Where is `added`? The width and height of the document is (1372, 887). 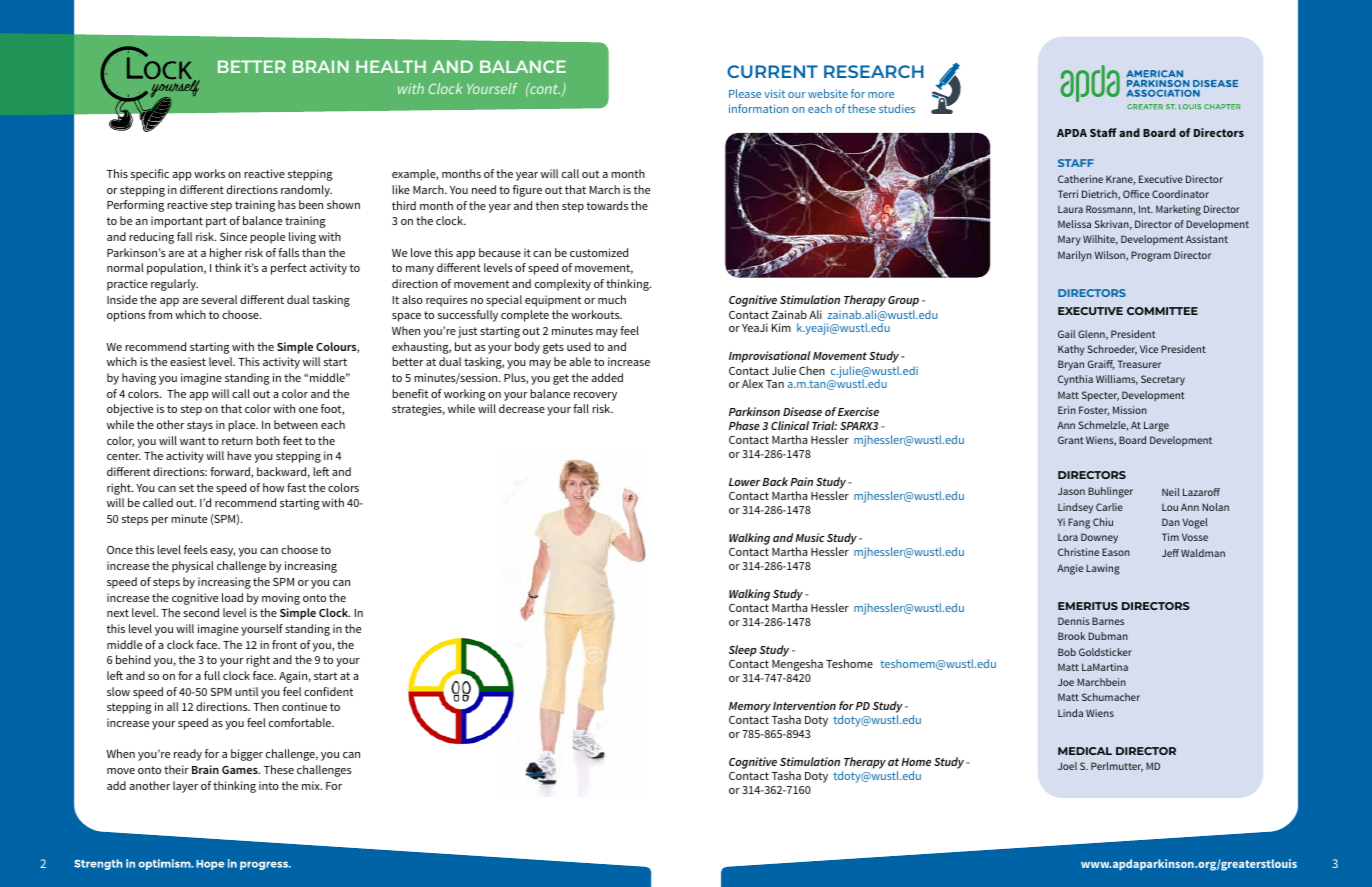
added is located at coordinates (607, 377).
